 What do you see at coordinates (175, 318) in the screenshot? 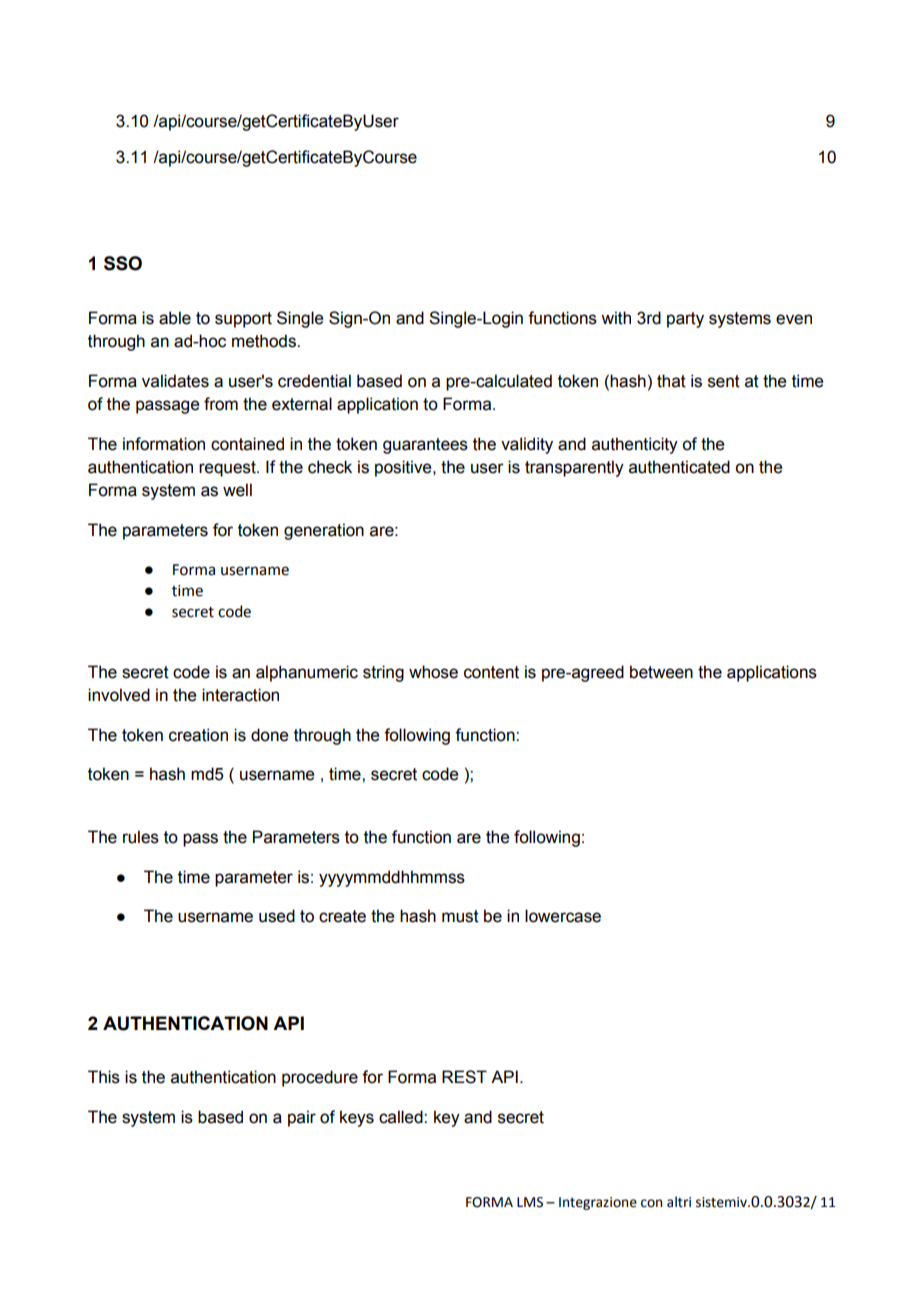
I see `able` at bounding box center [175, 318].
